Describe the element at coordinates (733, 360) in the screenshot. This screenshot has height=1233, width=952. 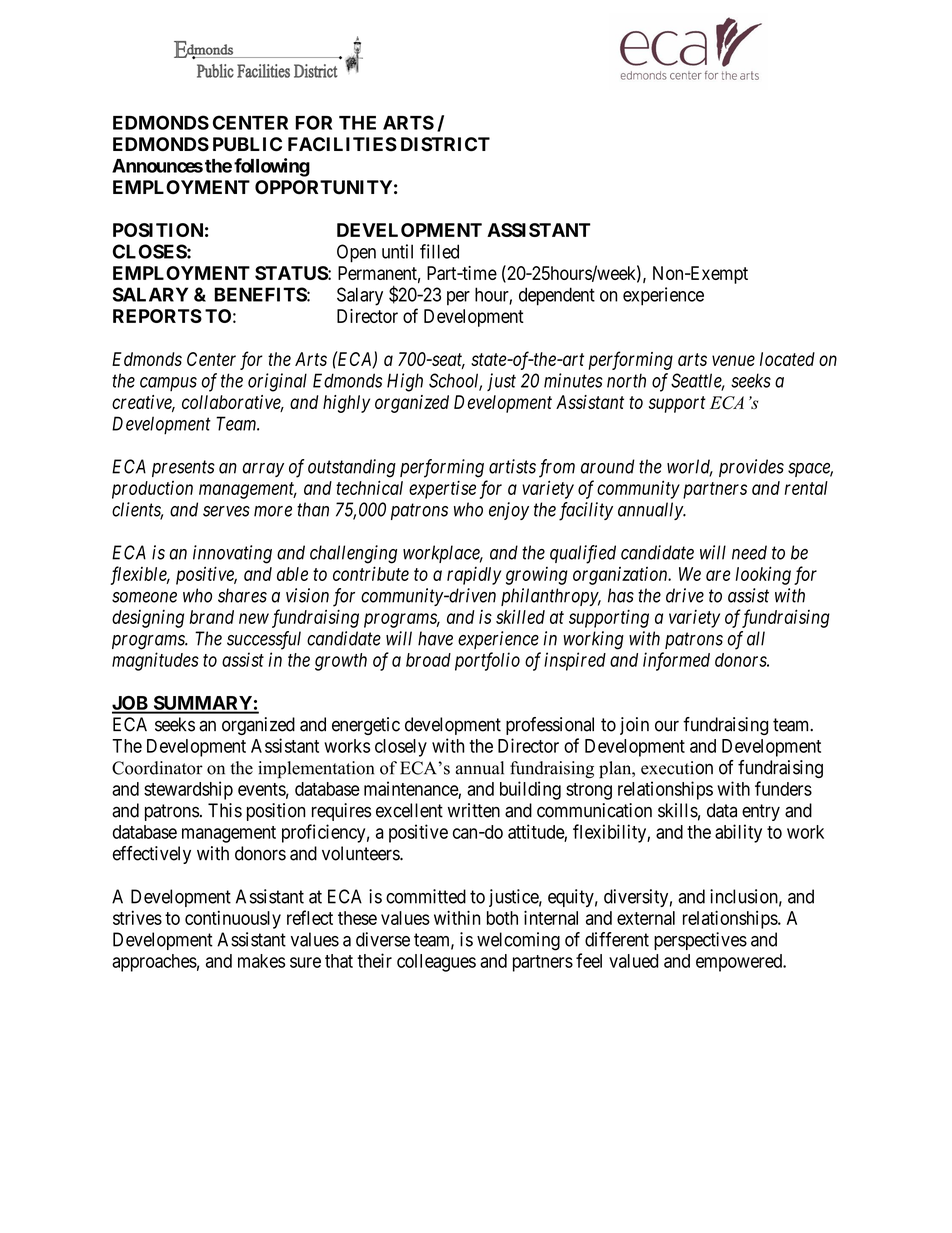
I see `venue` at that location.
